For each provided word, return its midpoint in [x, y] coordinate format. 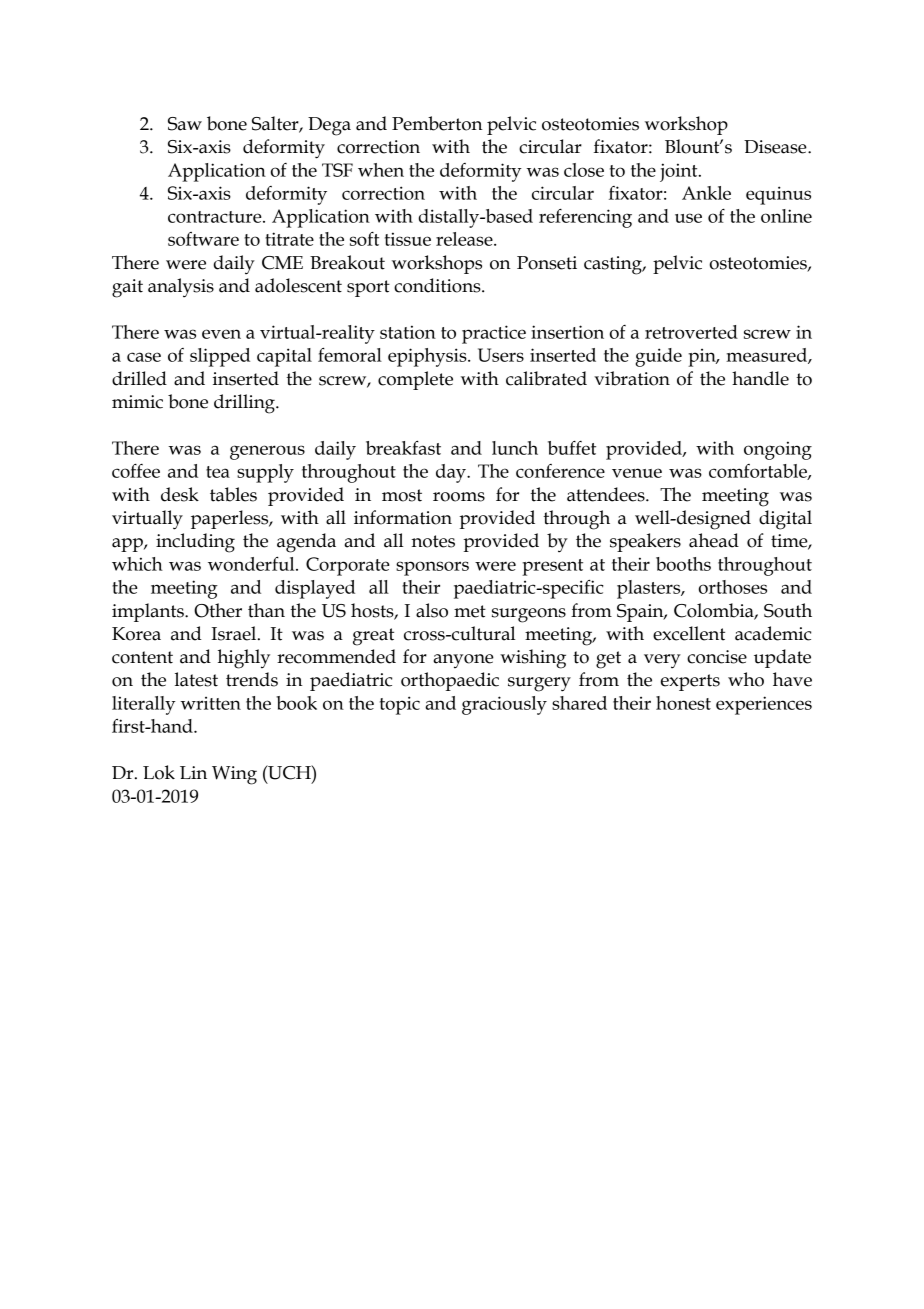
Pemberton [437, 123]
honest [683, 703]
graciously [504, 705]
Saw [185, 124]
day [452, 473]
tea [218, 472]
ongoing [778, 450]
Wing [234, 775]
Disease [776, 147]
